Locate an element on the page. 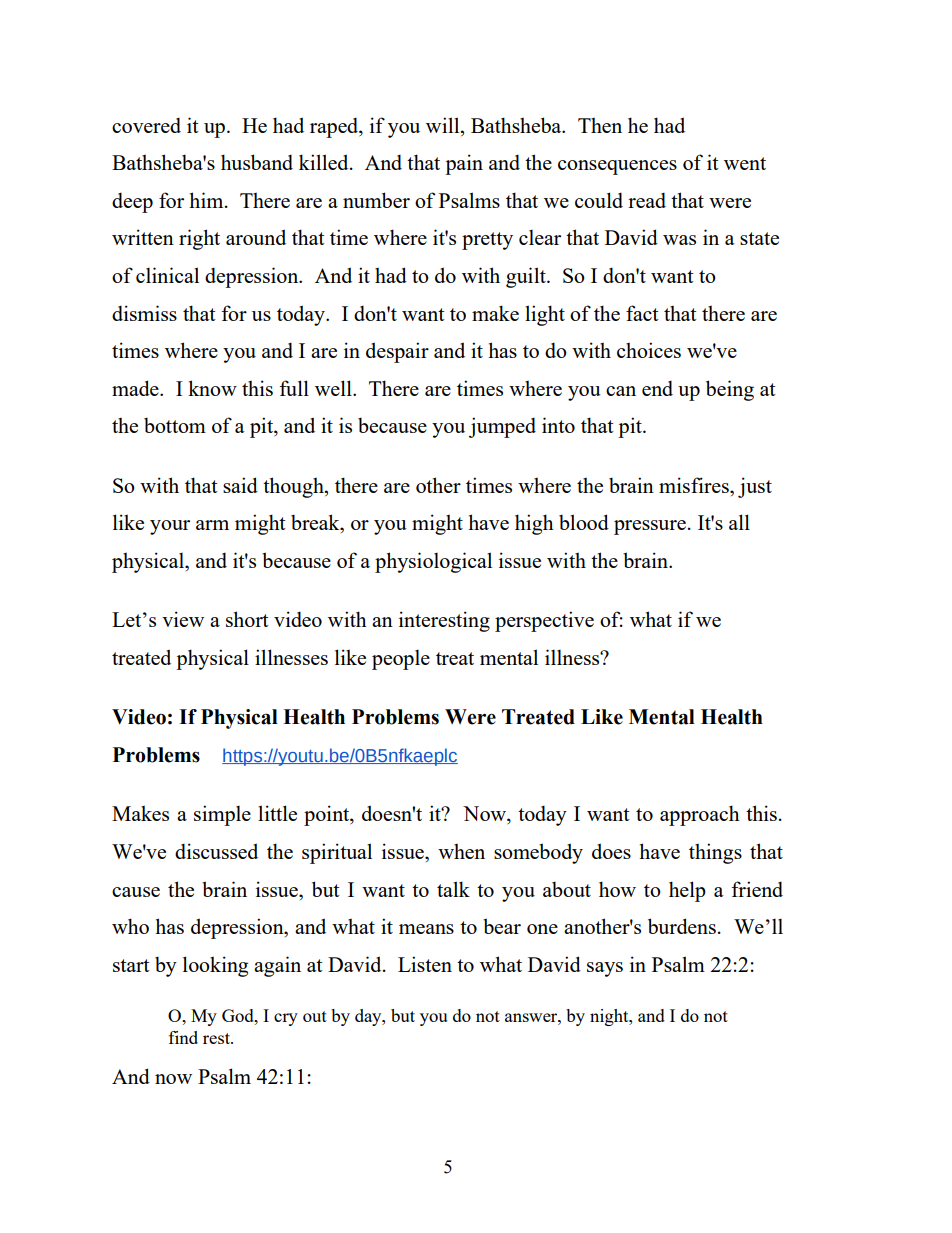 This image has width=952, height=1233. know is located at coordinates (212, 388).
